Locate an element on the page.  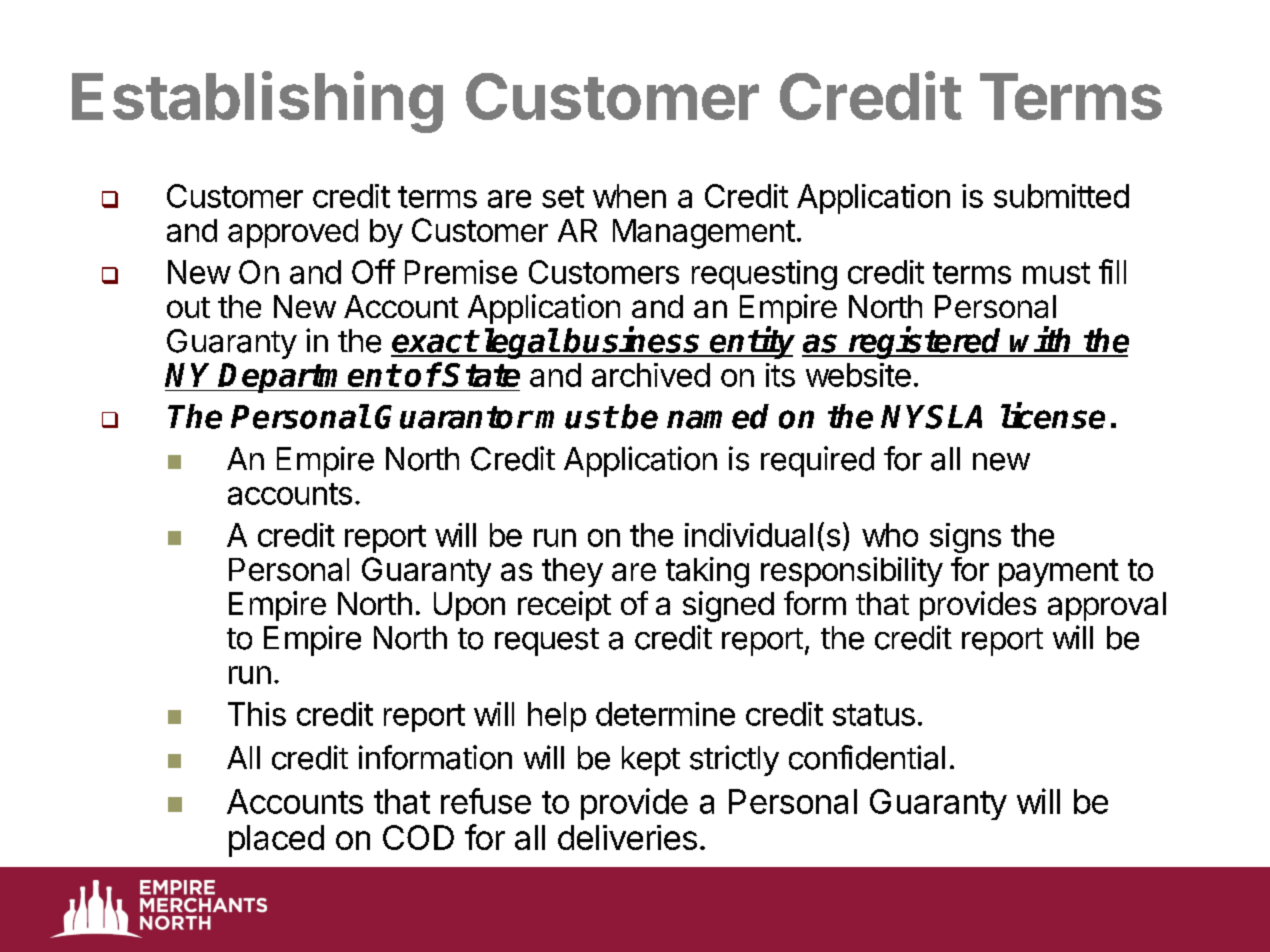
placed is located at coordinates (276, 841).
